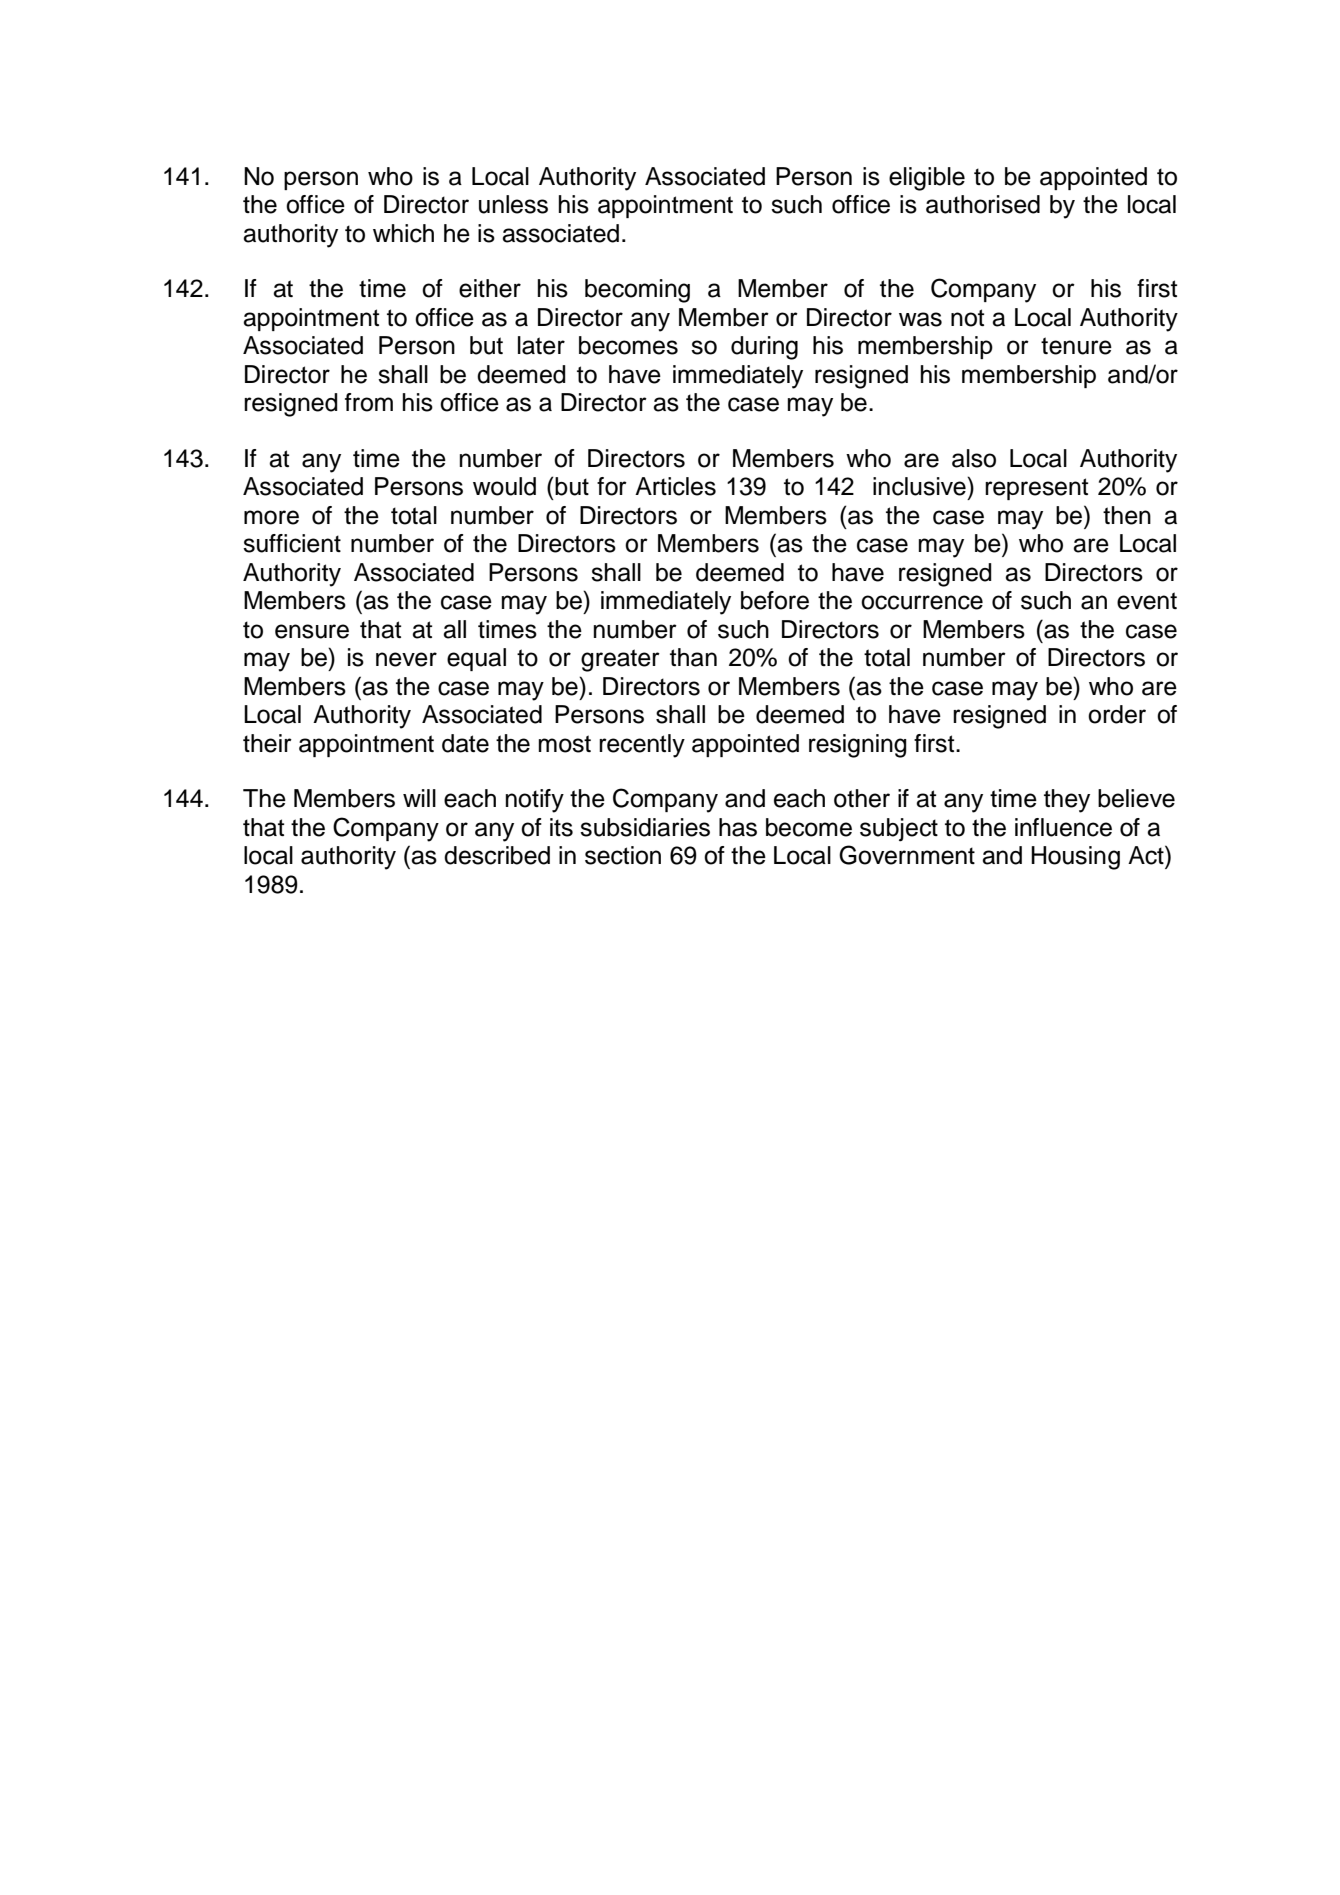 The height and width of the screenshot is (1895, 1340). What do you see at coordinates (1063, 827) in the screenshot?
I see `influence` at bounding box center [1063, 827].
